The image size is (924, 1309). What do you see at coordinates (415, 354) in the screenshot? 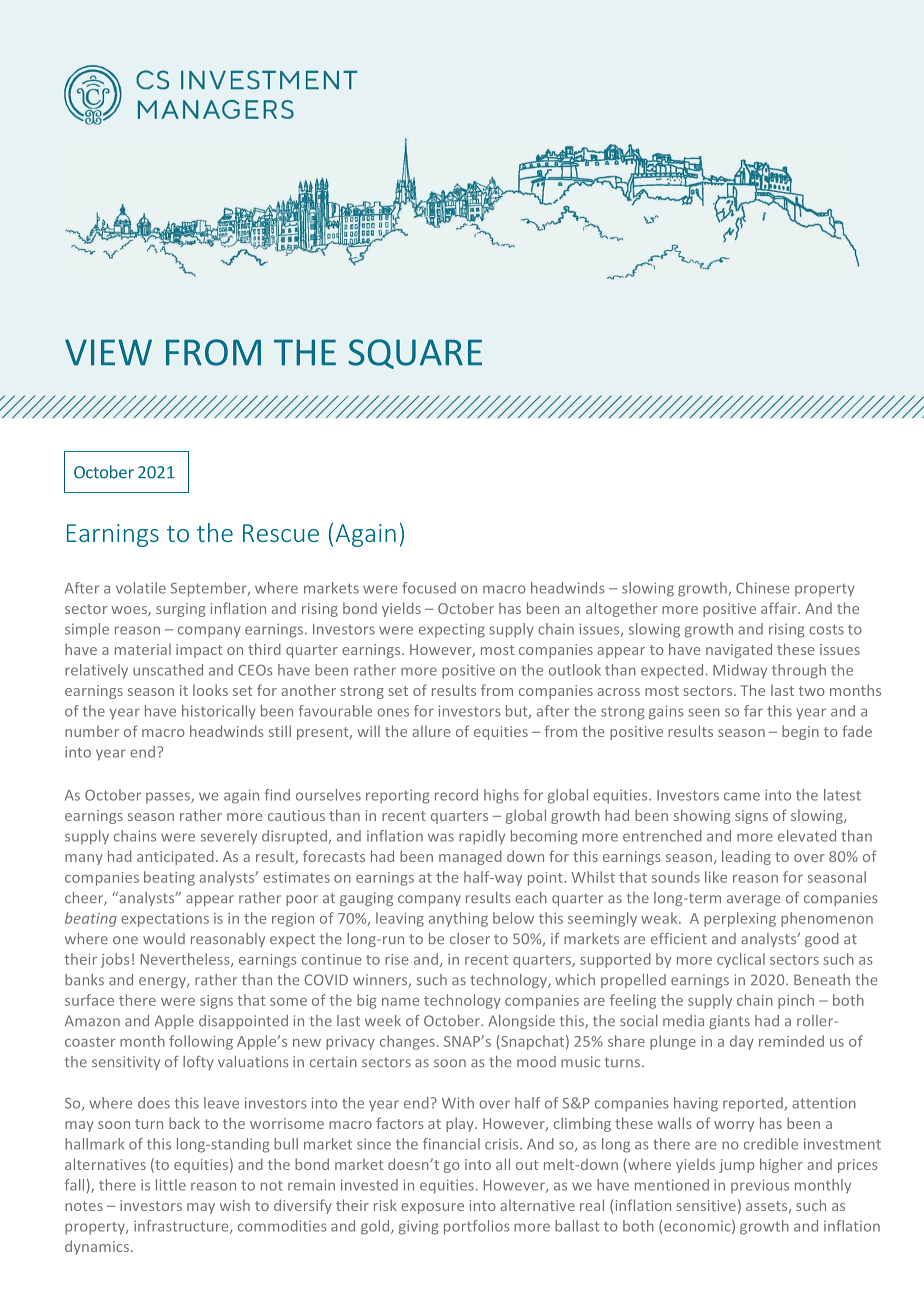
I see `SQUARE` at bounding box center [415, 354].
